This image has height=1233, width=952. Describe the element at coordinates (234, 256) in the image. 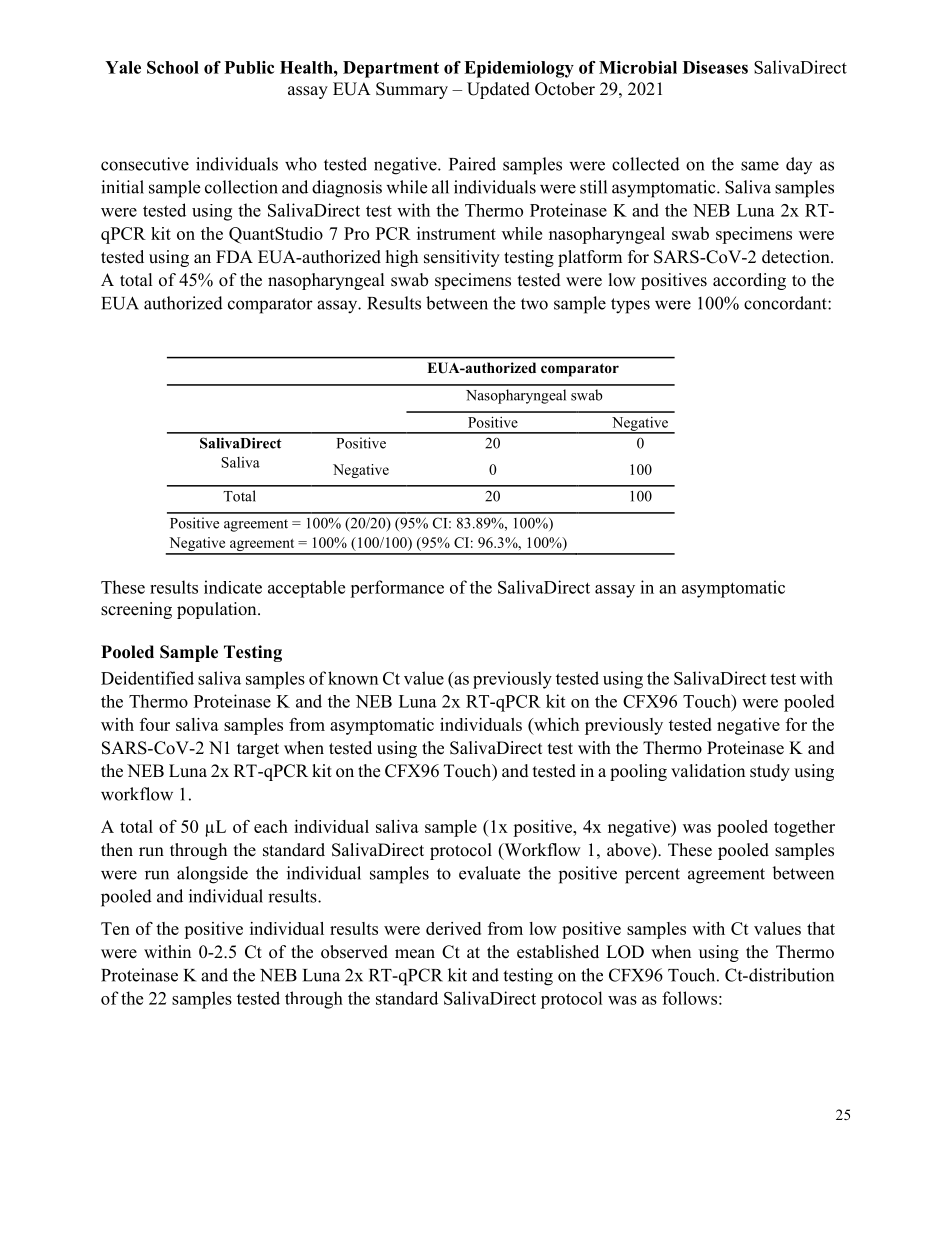

I see `FDA` at that location.
